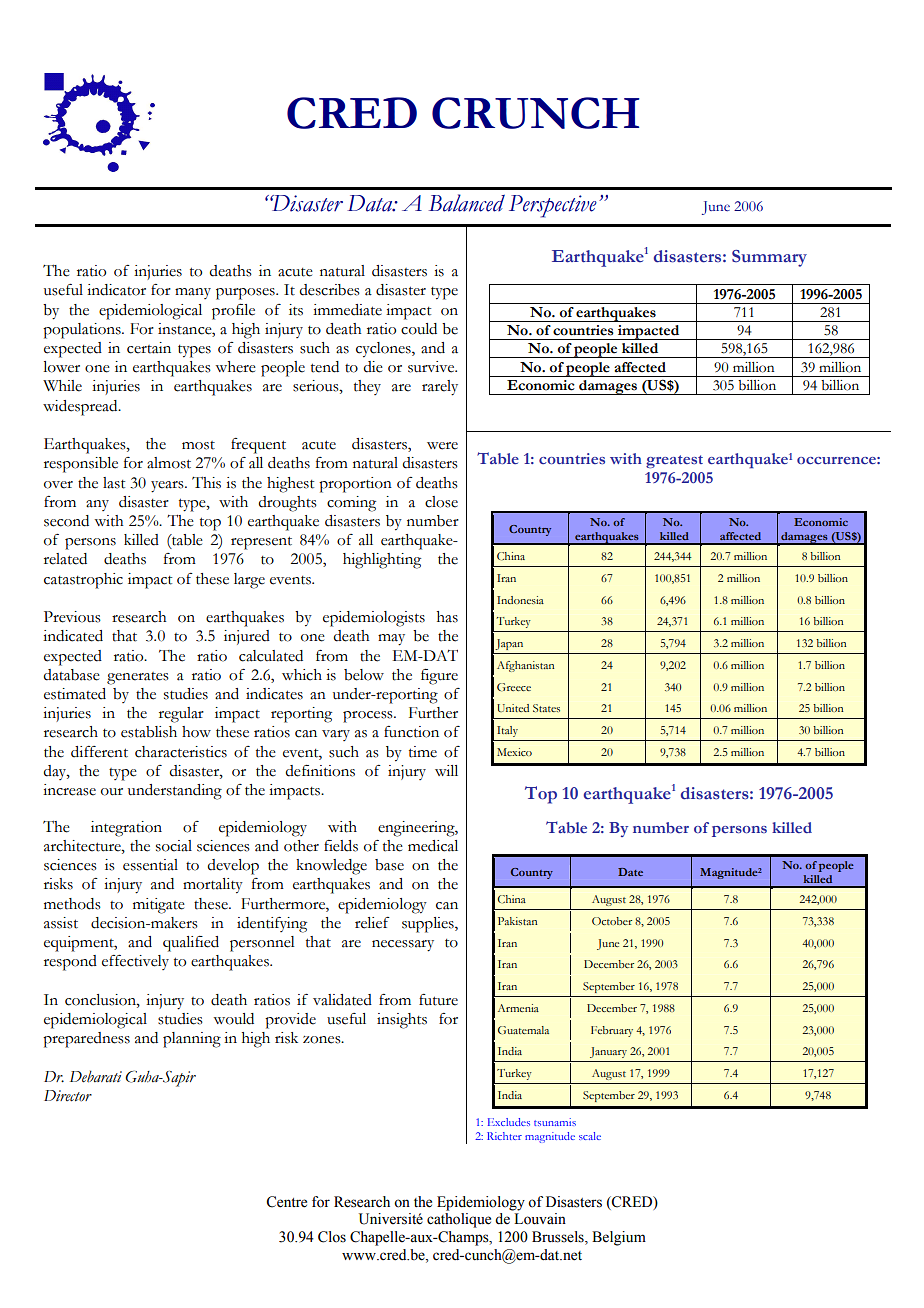 The height and width of the document is (1308, 924). Describe the element at coordinates (612, 921) in the document. I see `October` at that location.
